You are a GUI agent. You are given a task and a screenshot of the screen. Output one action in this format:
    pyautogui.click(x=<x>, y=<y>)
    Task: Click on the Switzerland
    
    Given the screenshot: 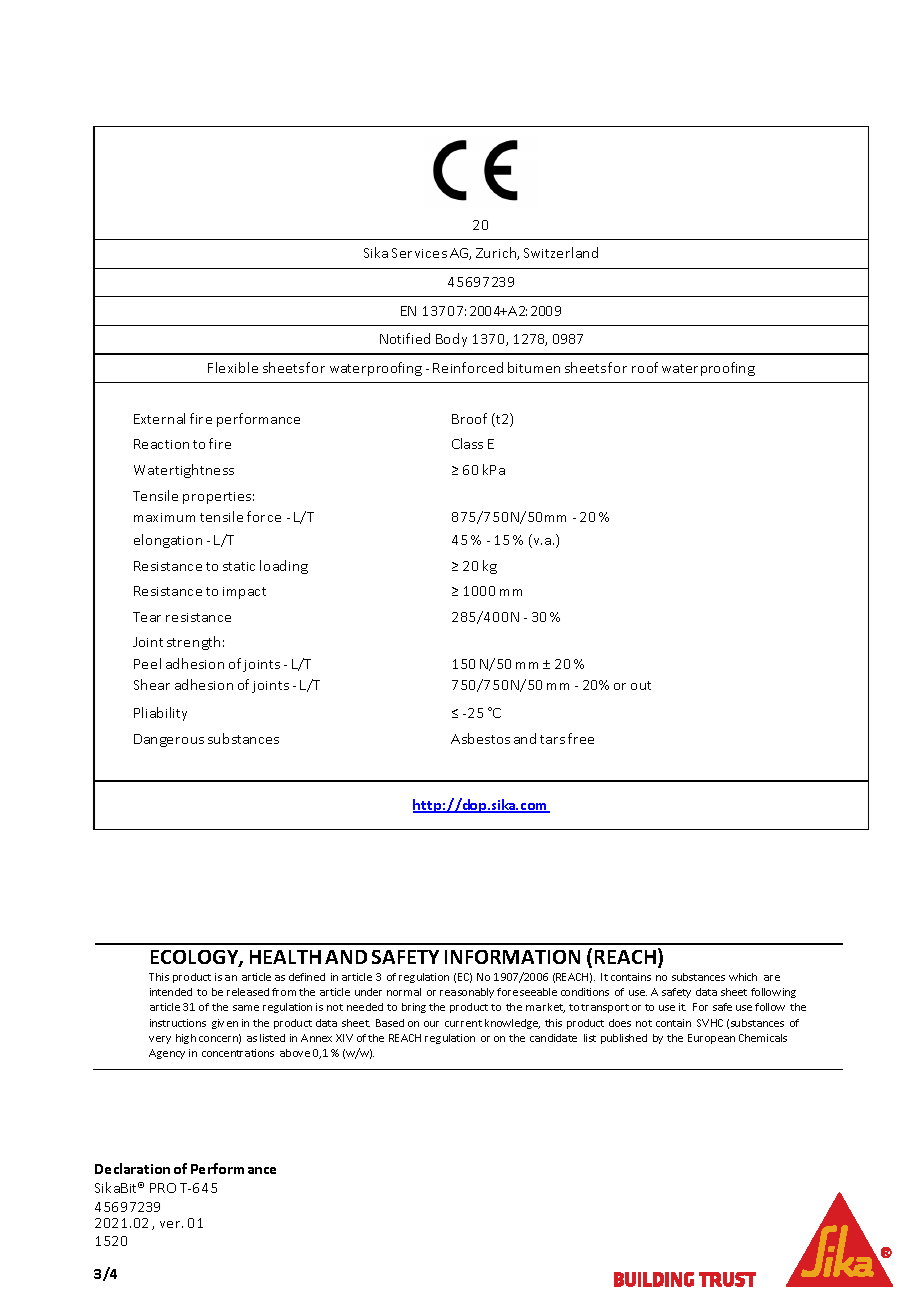 What is the action you would take?
    pyautogui.click(x=561, y=252)
